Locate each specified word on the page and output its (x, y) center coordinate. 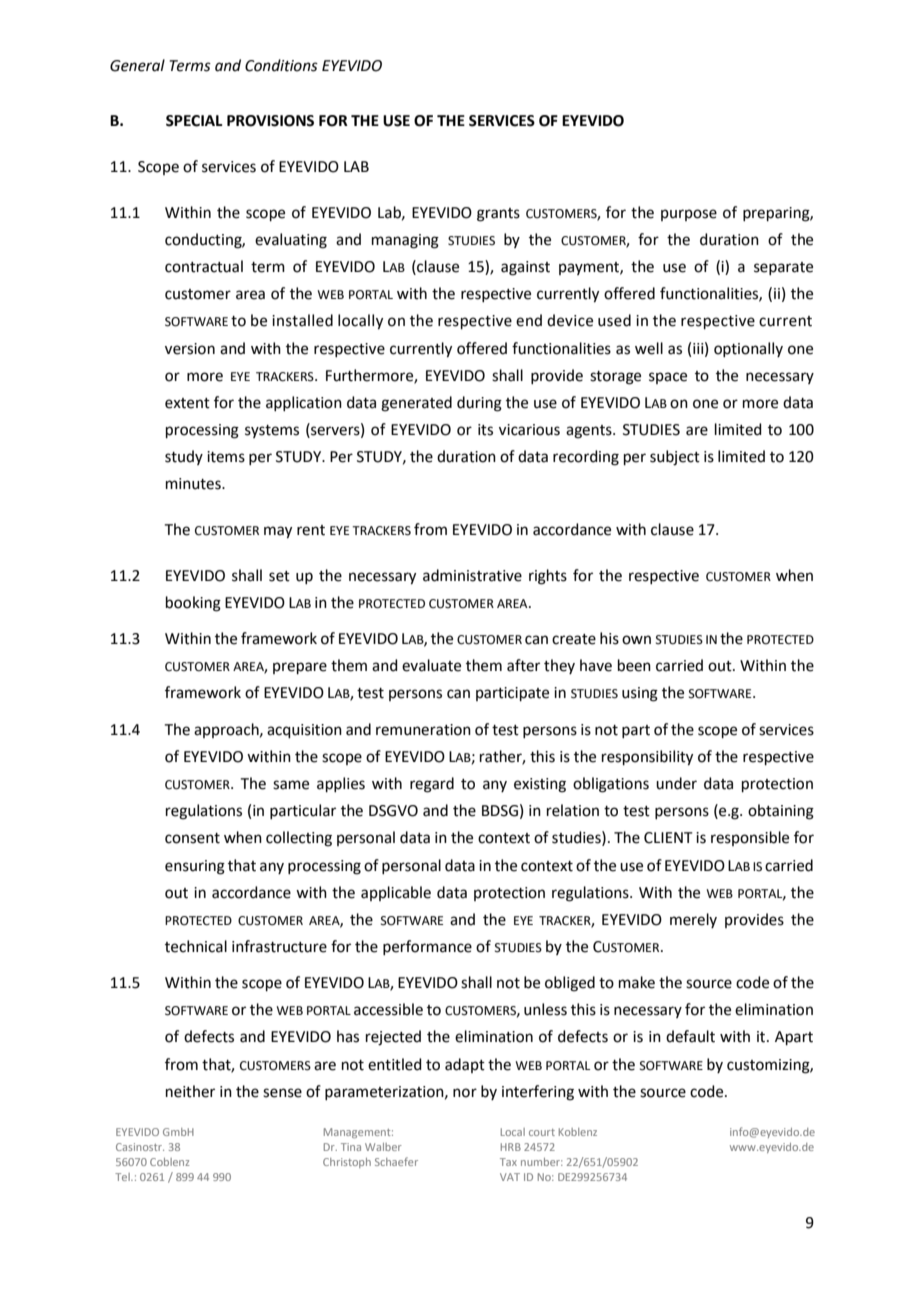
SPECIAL (194, 121)
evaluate (431, 665)
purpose (689, 215)
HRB (511, 1147)
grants (498, 215)
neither (190, 1091)
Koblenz (578, 1132)
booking (193, 604)
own (636, 640)
